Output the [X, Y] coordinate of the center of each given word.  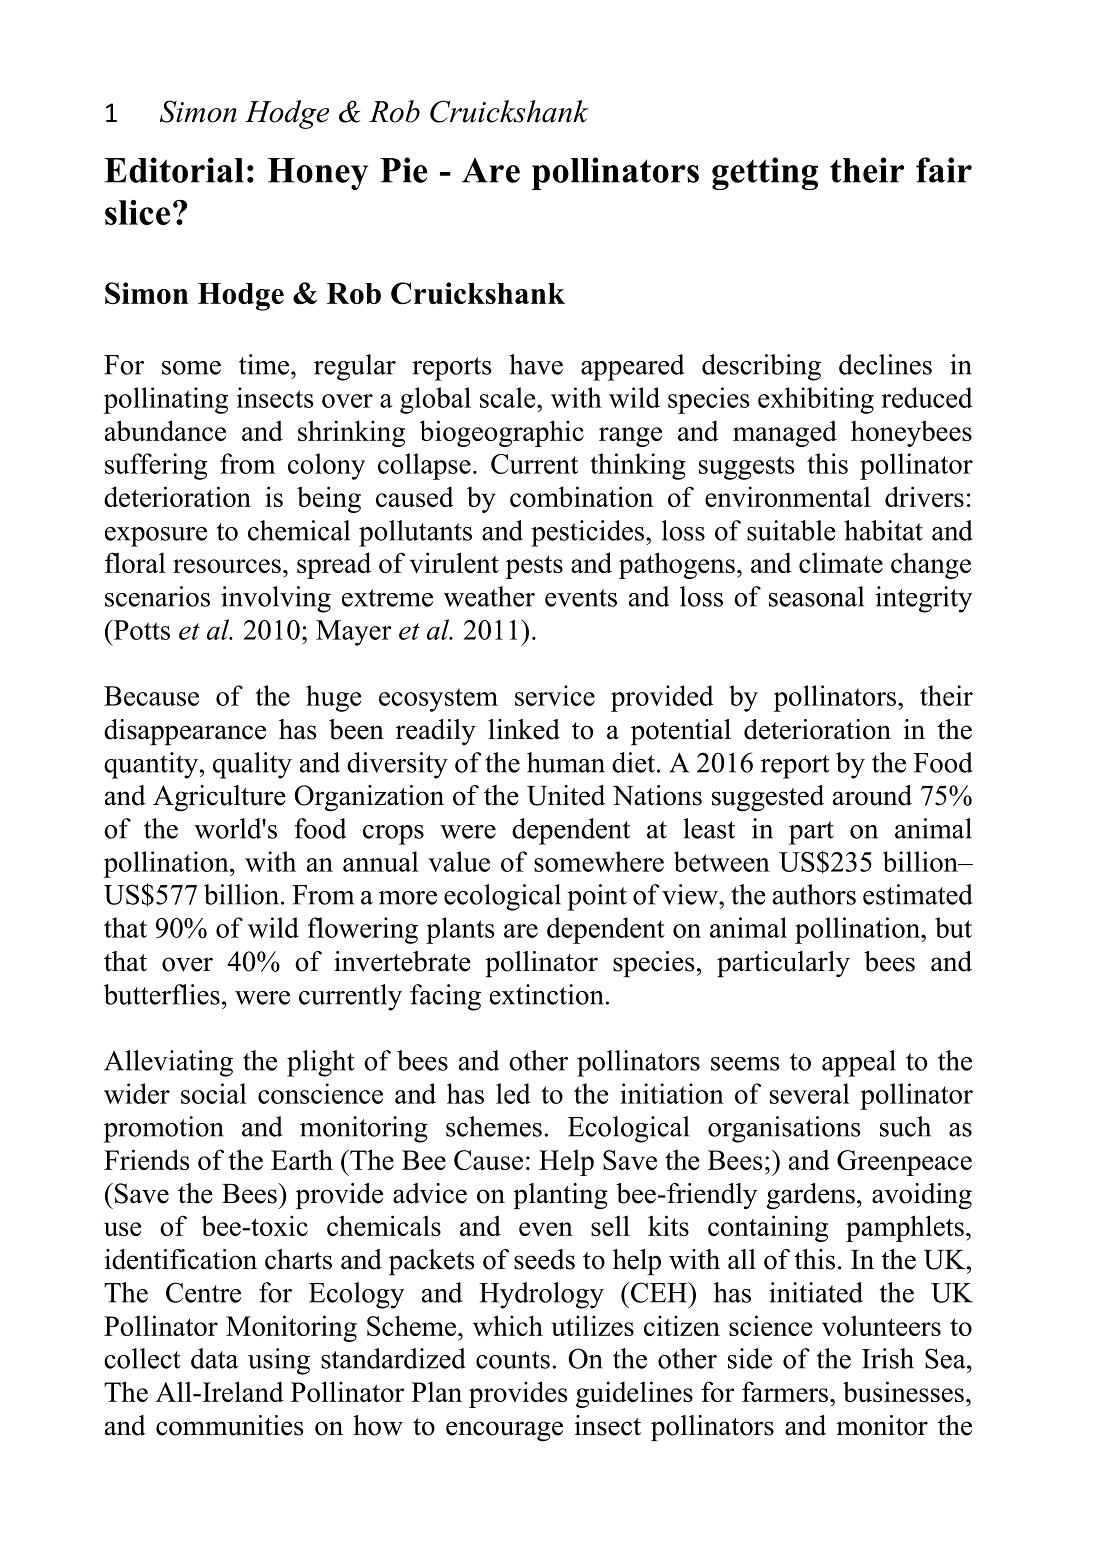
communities [230, 1425]
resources [227, 566]
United [566, 795]
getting [765, 173]
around [872, 795]
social [214, 1093]
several [810, 1093]
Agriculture [219, 798]
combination [581, 496]
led [513, 1093]
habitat [883, 530]
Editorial [174, 170]
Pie [404, 170]
